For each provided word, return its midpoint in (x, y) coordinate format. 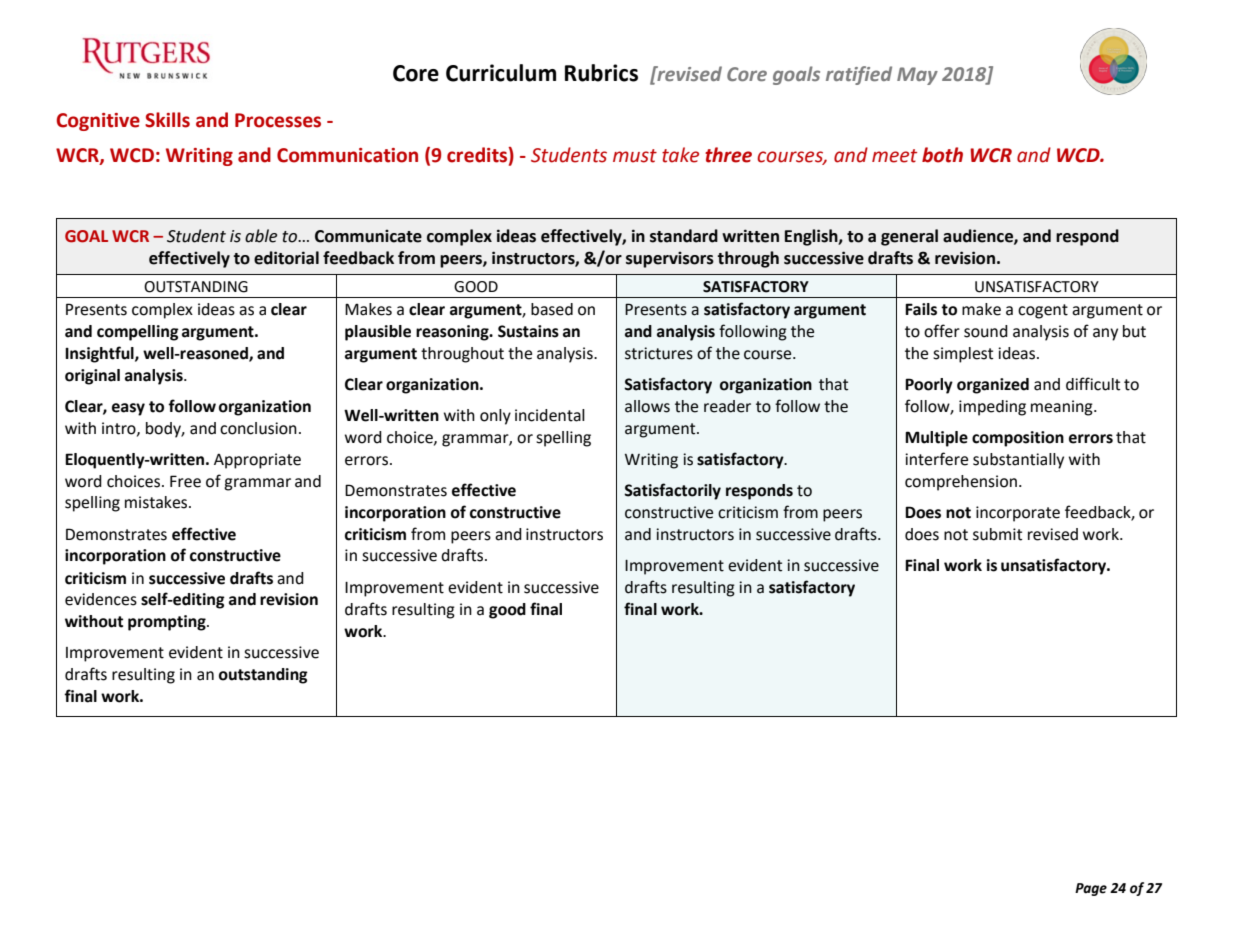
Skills (167, 120)
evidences (101, 599)
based (552, 309)
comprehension (961, 483)
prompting (168, 623)
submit (998, 534)
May (917, 76)
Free (185, 481)
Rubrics (601, 73)
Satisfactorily (672, 491)
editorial (286, 258)
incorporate (1018, 514)
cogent (1043, 311)
